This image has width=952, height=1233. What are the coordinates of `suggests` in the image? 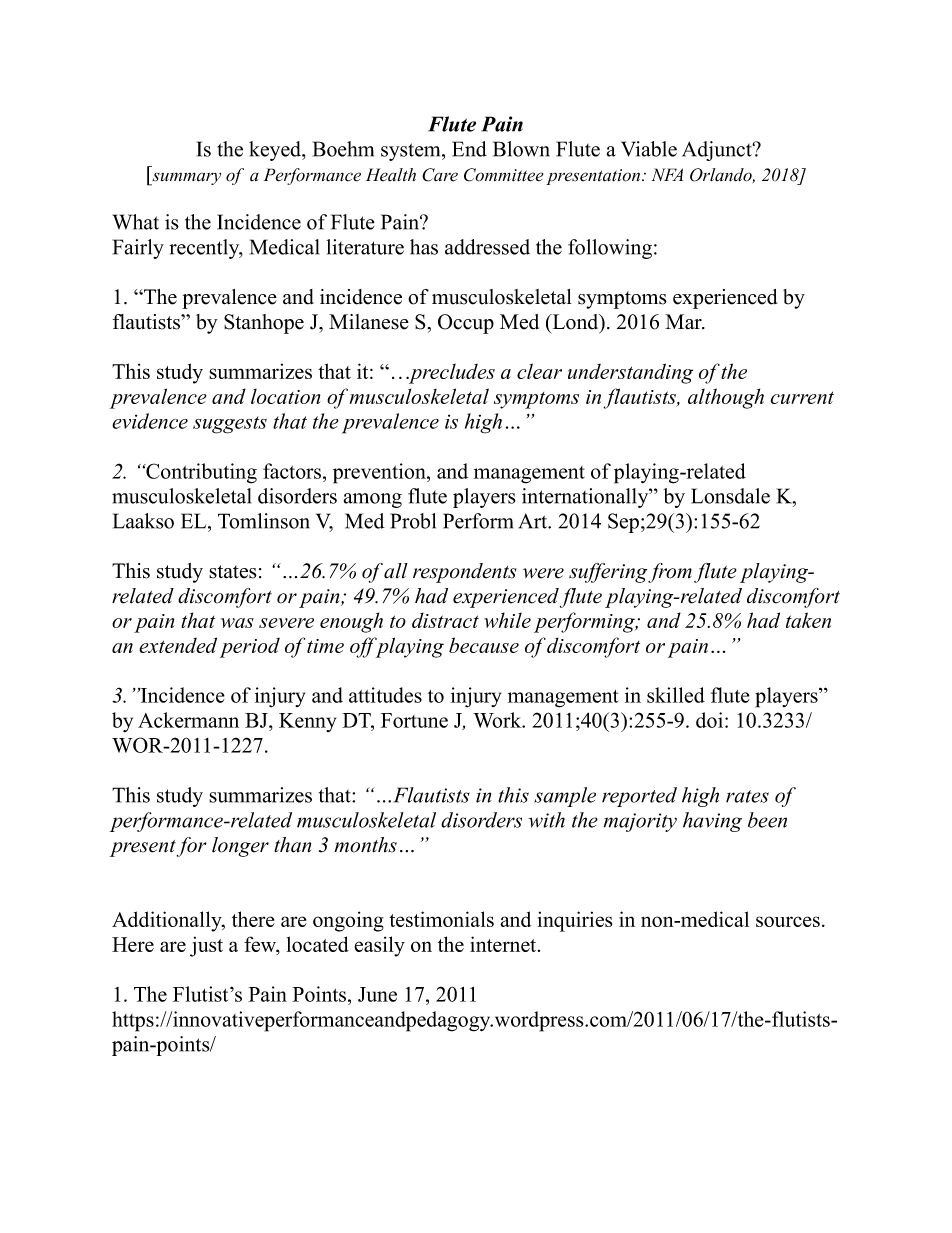 It's located at (230, 425).
